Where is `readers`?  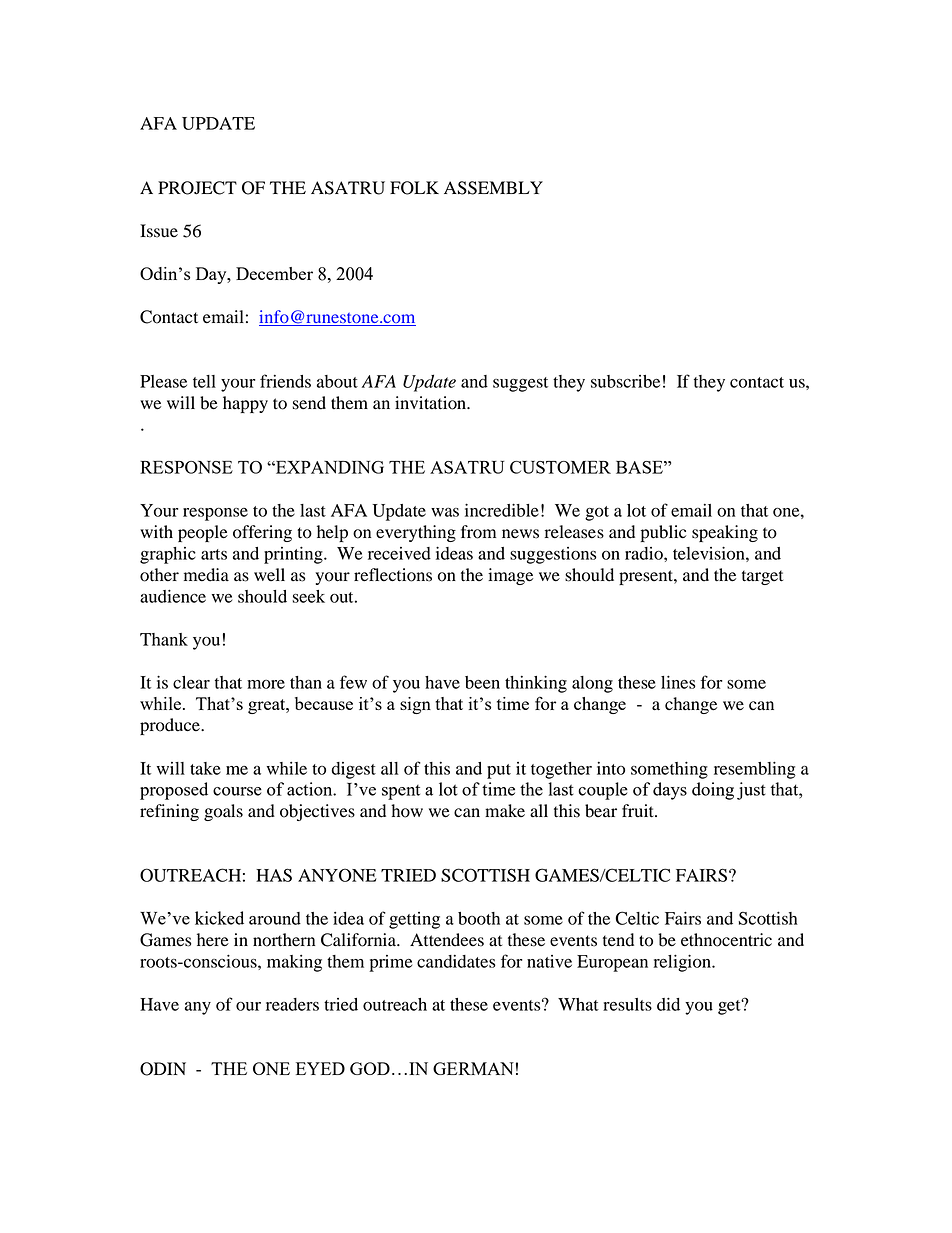 readers is located at coordinates (292, 1004).
